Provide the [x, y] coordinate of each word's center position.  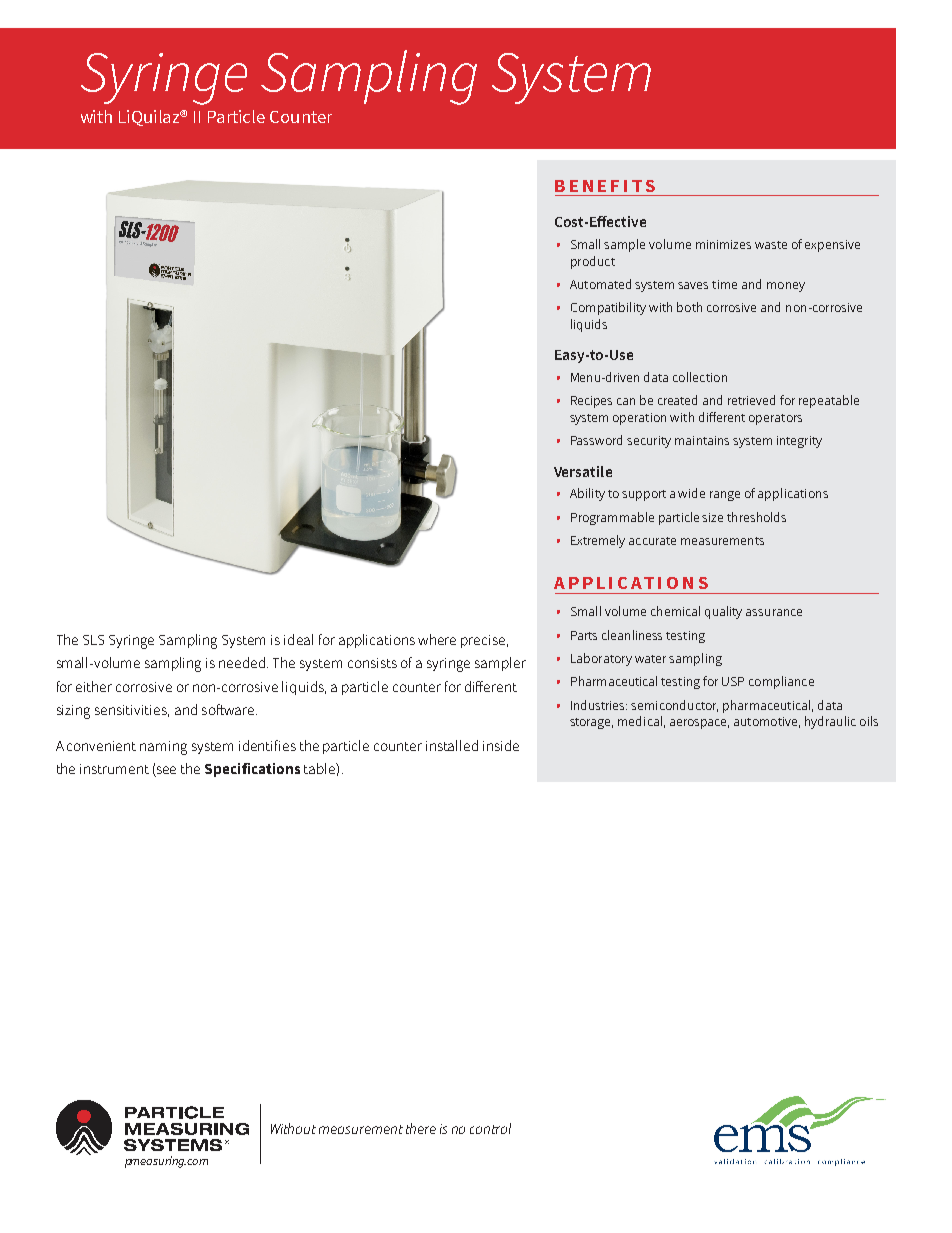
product [593, 262]
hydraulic [830, 722]
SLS [93, 640]
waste [771, 245]
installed [452, 745]
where [437, 639]
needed [242, 662]
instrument [114, 769]
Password [596, 440]
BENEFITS [605, 186]
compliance [781, 682]
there [421, 1128]
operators [775, 419]
